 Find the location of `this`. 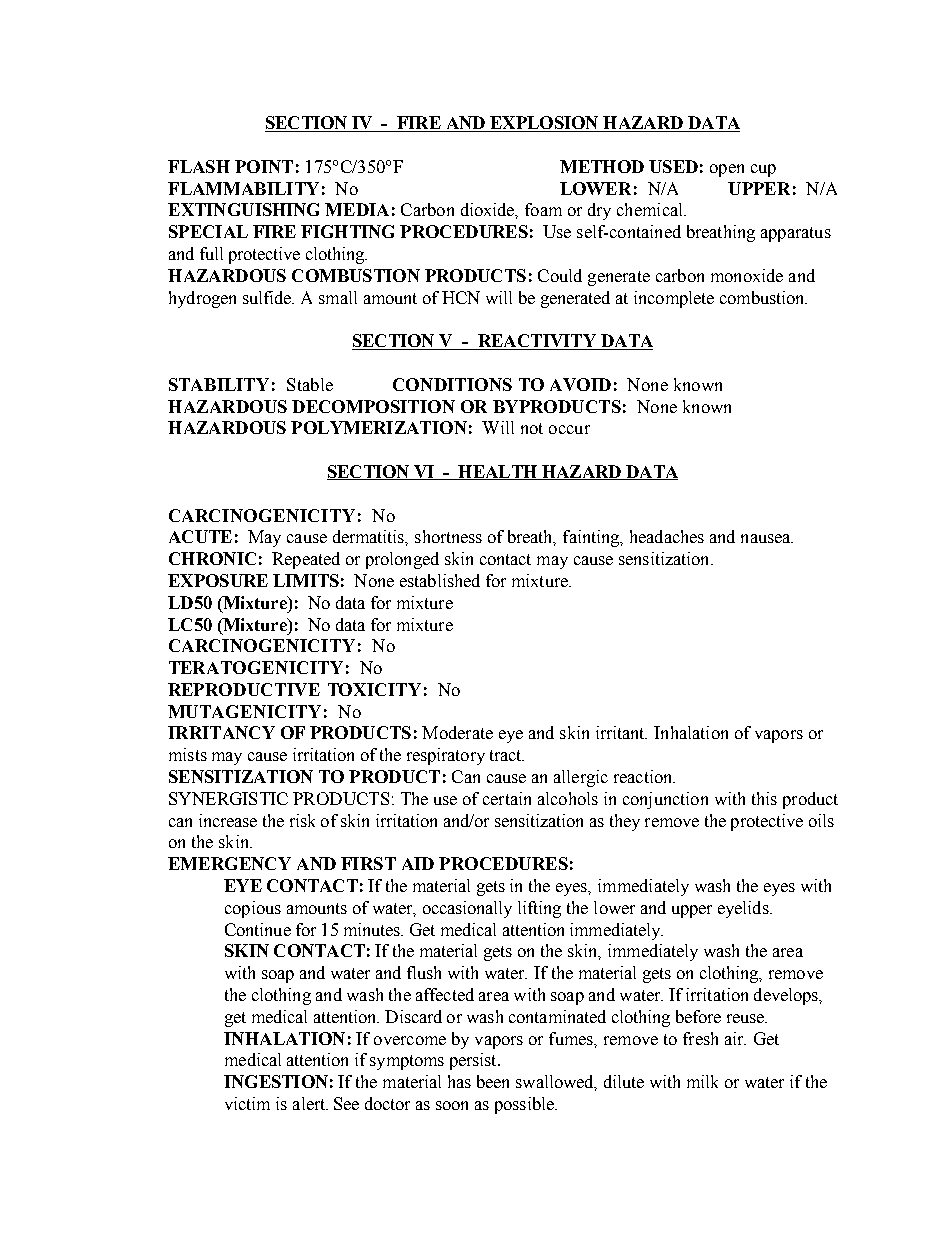

this is located at coordinates (764, 798).
